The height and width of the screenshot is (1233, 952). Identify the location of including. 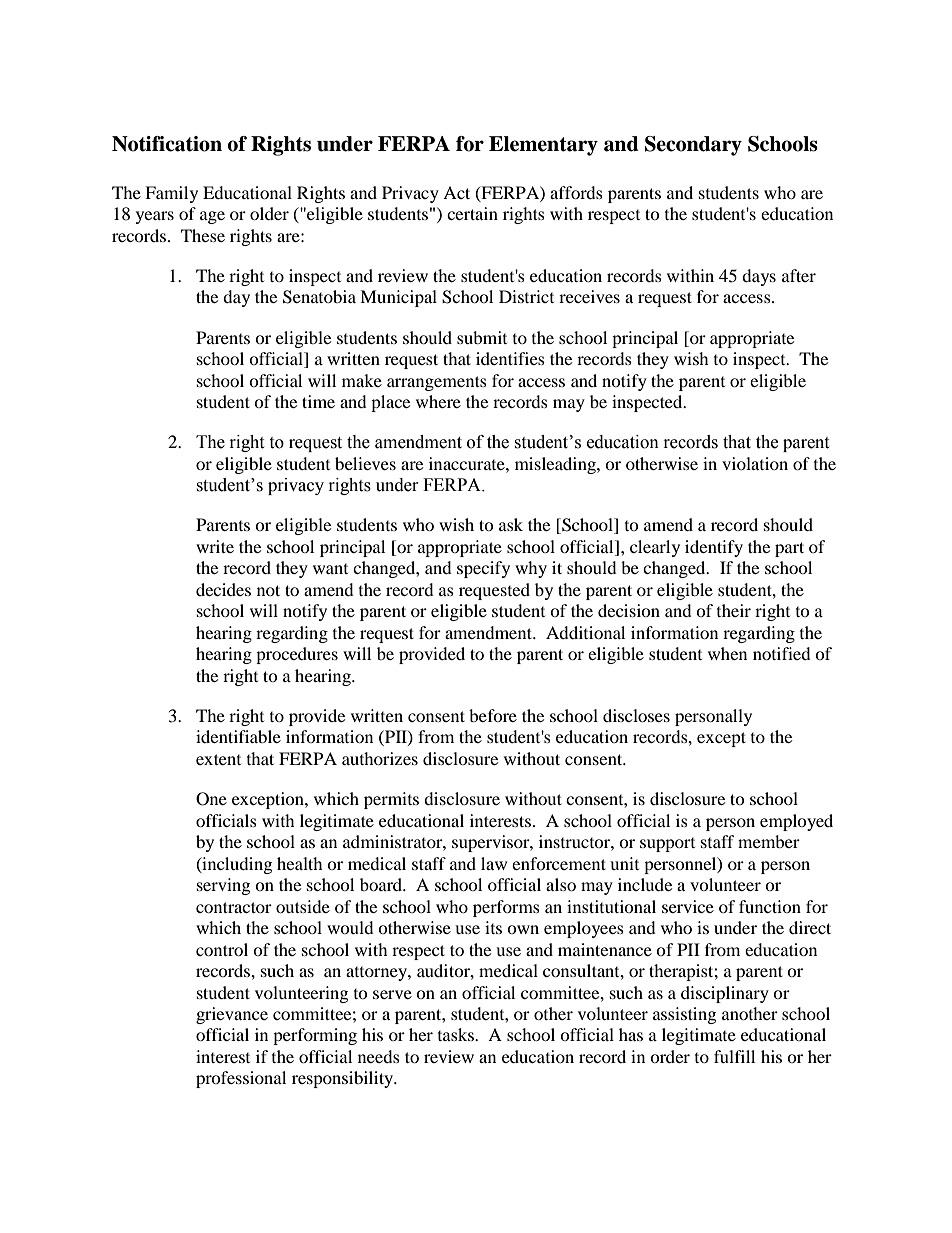
(236, 865).
